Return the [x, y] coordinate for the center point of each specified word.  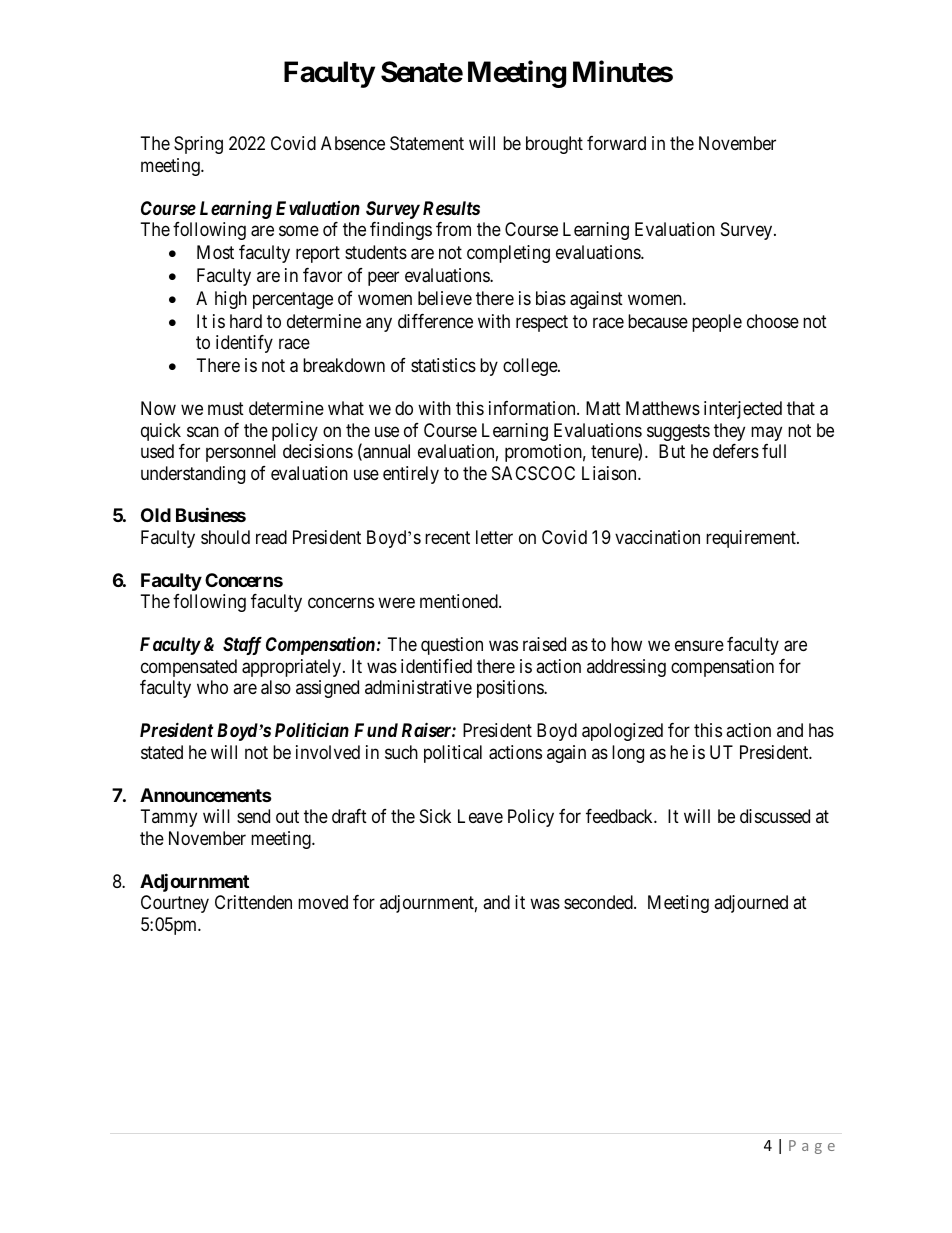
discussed [775, 816]
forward [616, 143]
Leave [480, 816]
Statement [427, 143]
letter [494, 537]
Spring [198, 145]
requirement [752, 539]
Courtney [175, 904]
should [225, 537]
